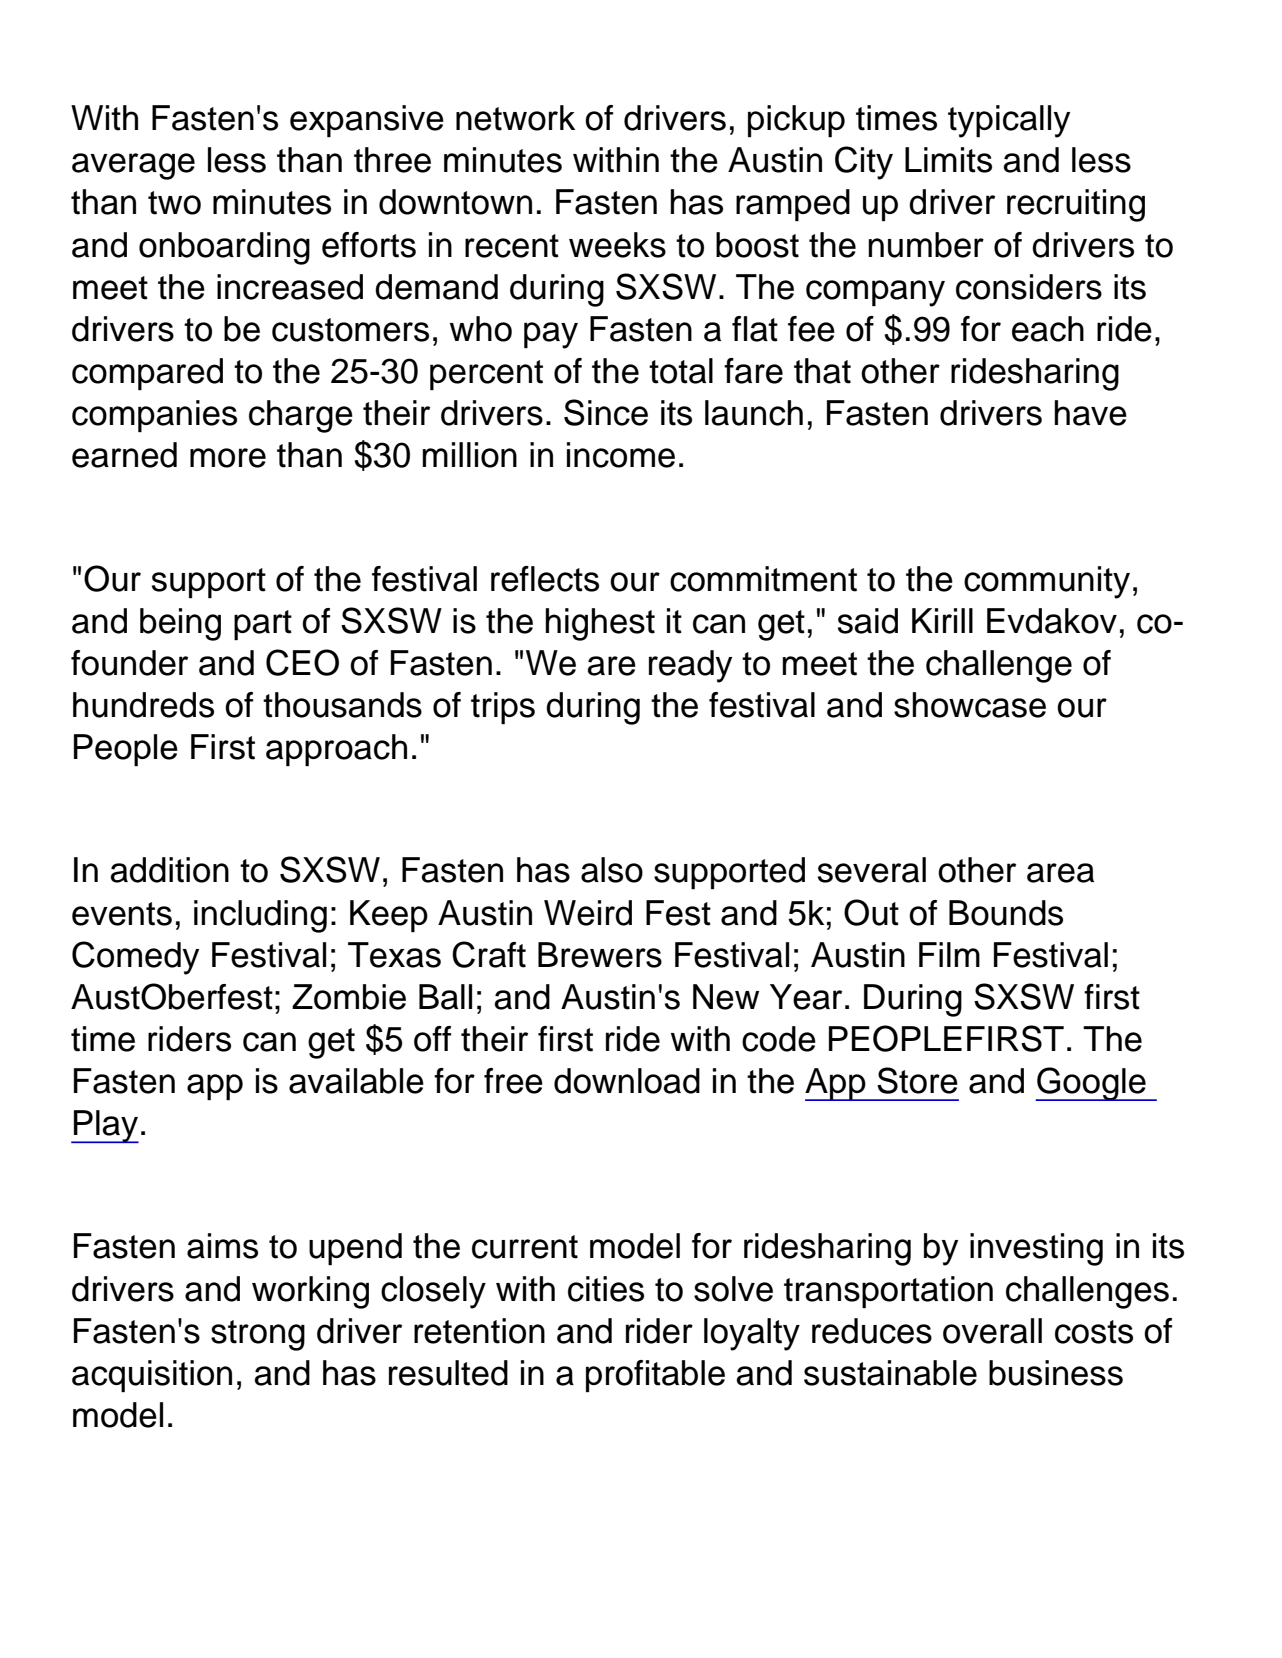 The width and height of the screenshot is (1282, 1658). Describe the element at coordinates (948, 160) in the screenshot. I see `Limits` at that location.
